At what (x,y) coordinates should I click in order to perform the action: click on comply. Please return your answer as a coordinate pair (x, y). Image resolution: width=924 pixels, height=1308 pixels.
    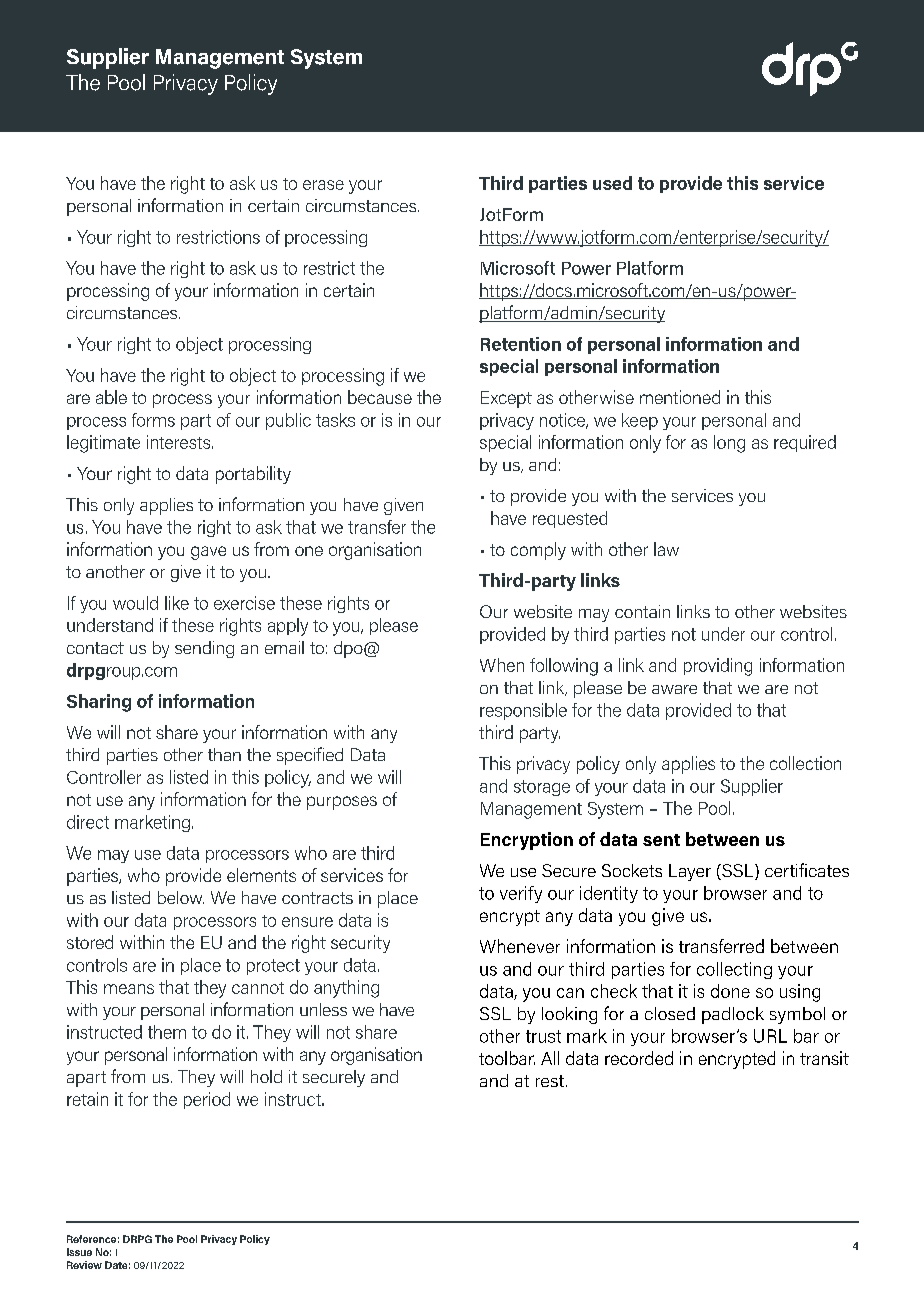
    Looking at the image, I should click on (538, 551).
